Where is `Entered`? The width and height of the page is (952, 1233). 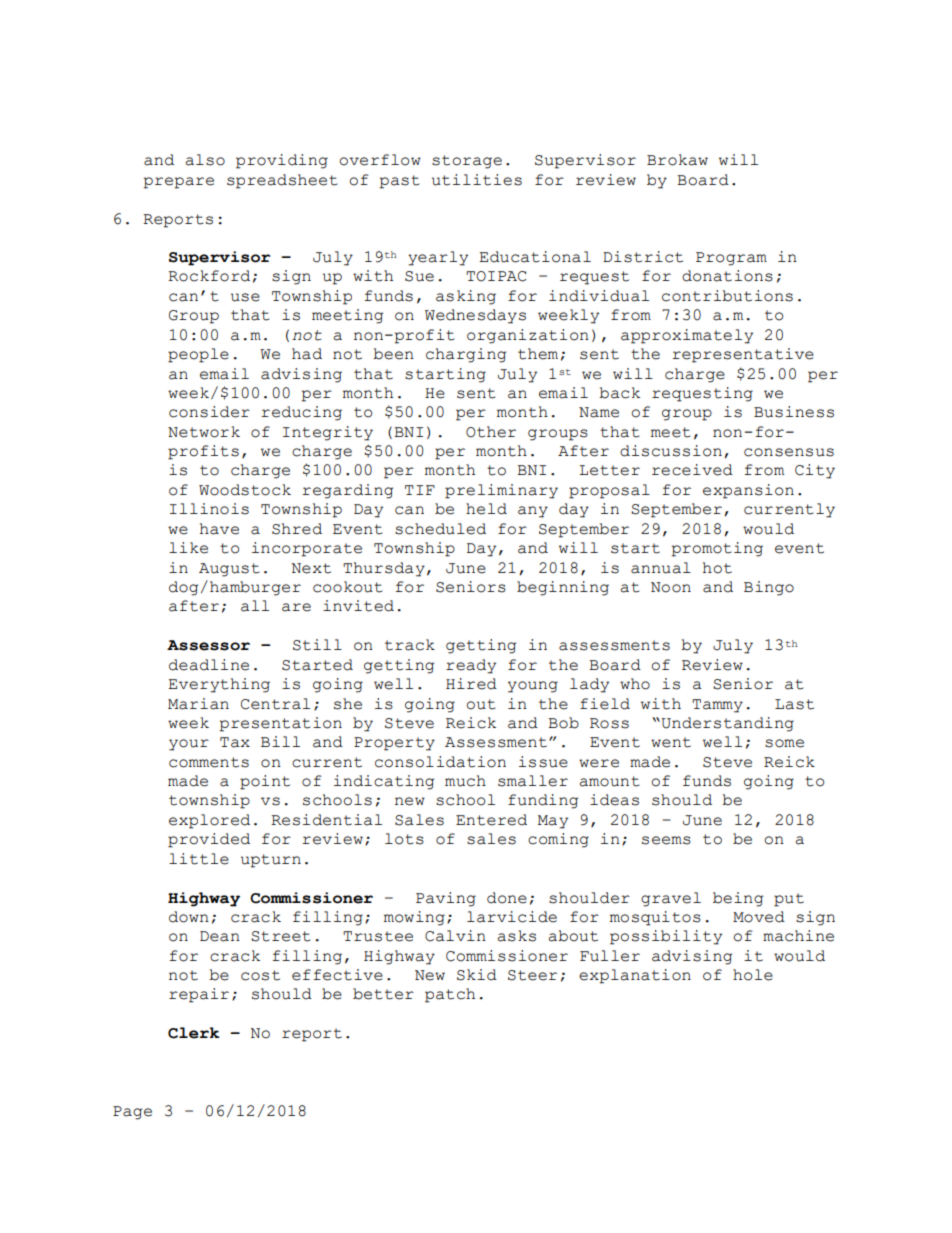 Entered is located at coordinates (491, 820).
